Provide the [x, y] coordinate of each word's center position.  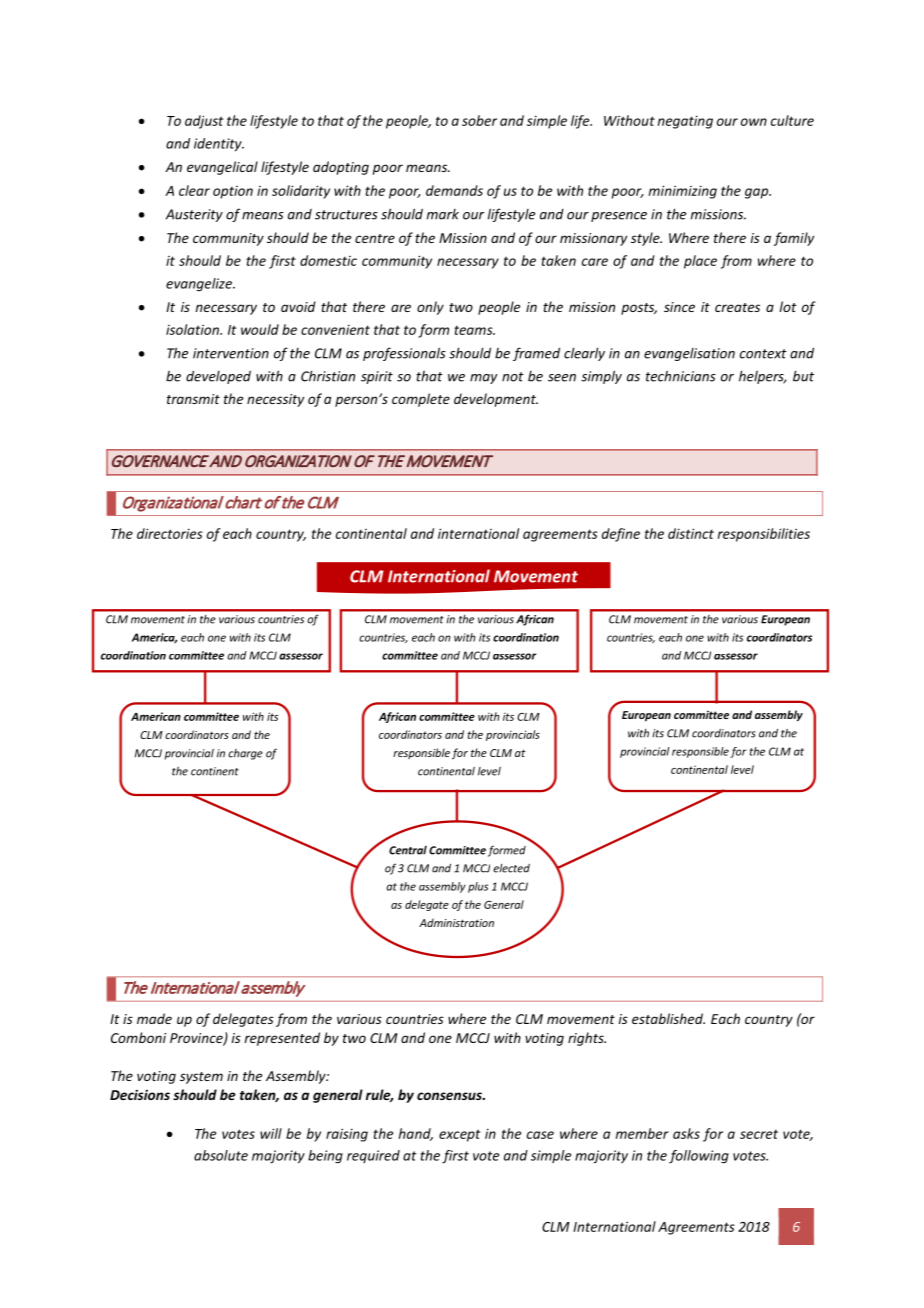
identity [219, 145]
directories [170, 533]
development [496, 400]
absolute [221, 1155]
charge [245, 754]
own [754, 122]
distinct [691, 533]
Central [408, 850]
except [459, 1135]
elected [511, 868]
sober [479, 120]
